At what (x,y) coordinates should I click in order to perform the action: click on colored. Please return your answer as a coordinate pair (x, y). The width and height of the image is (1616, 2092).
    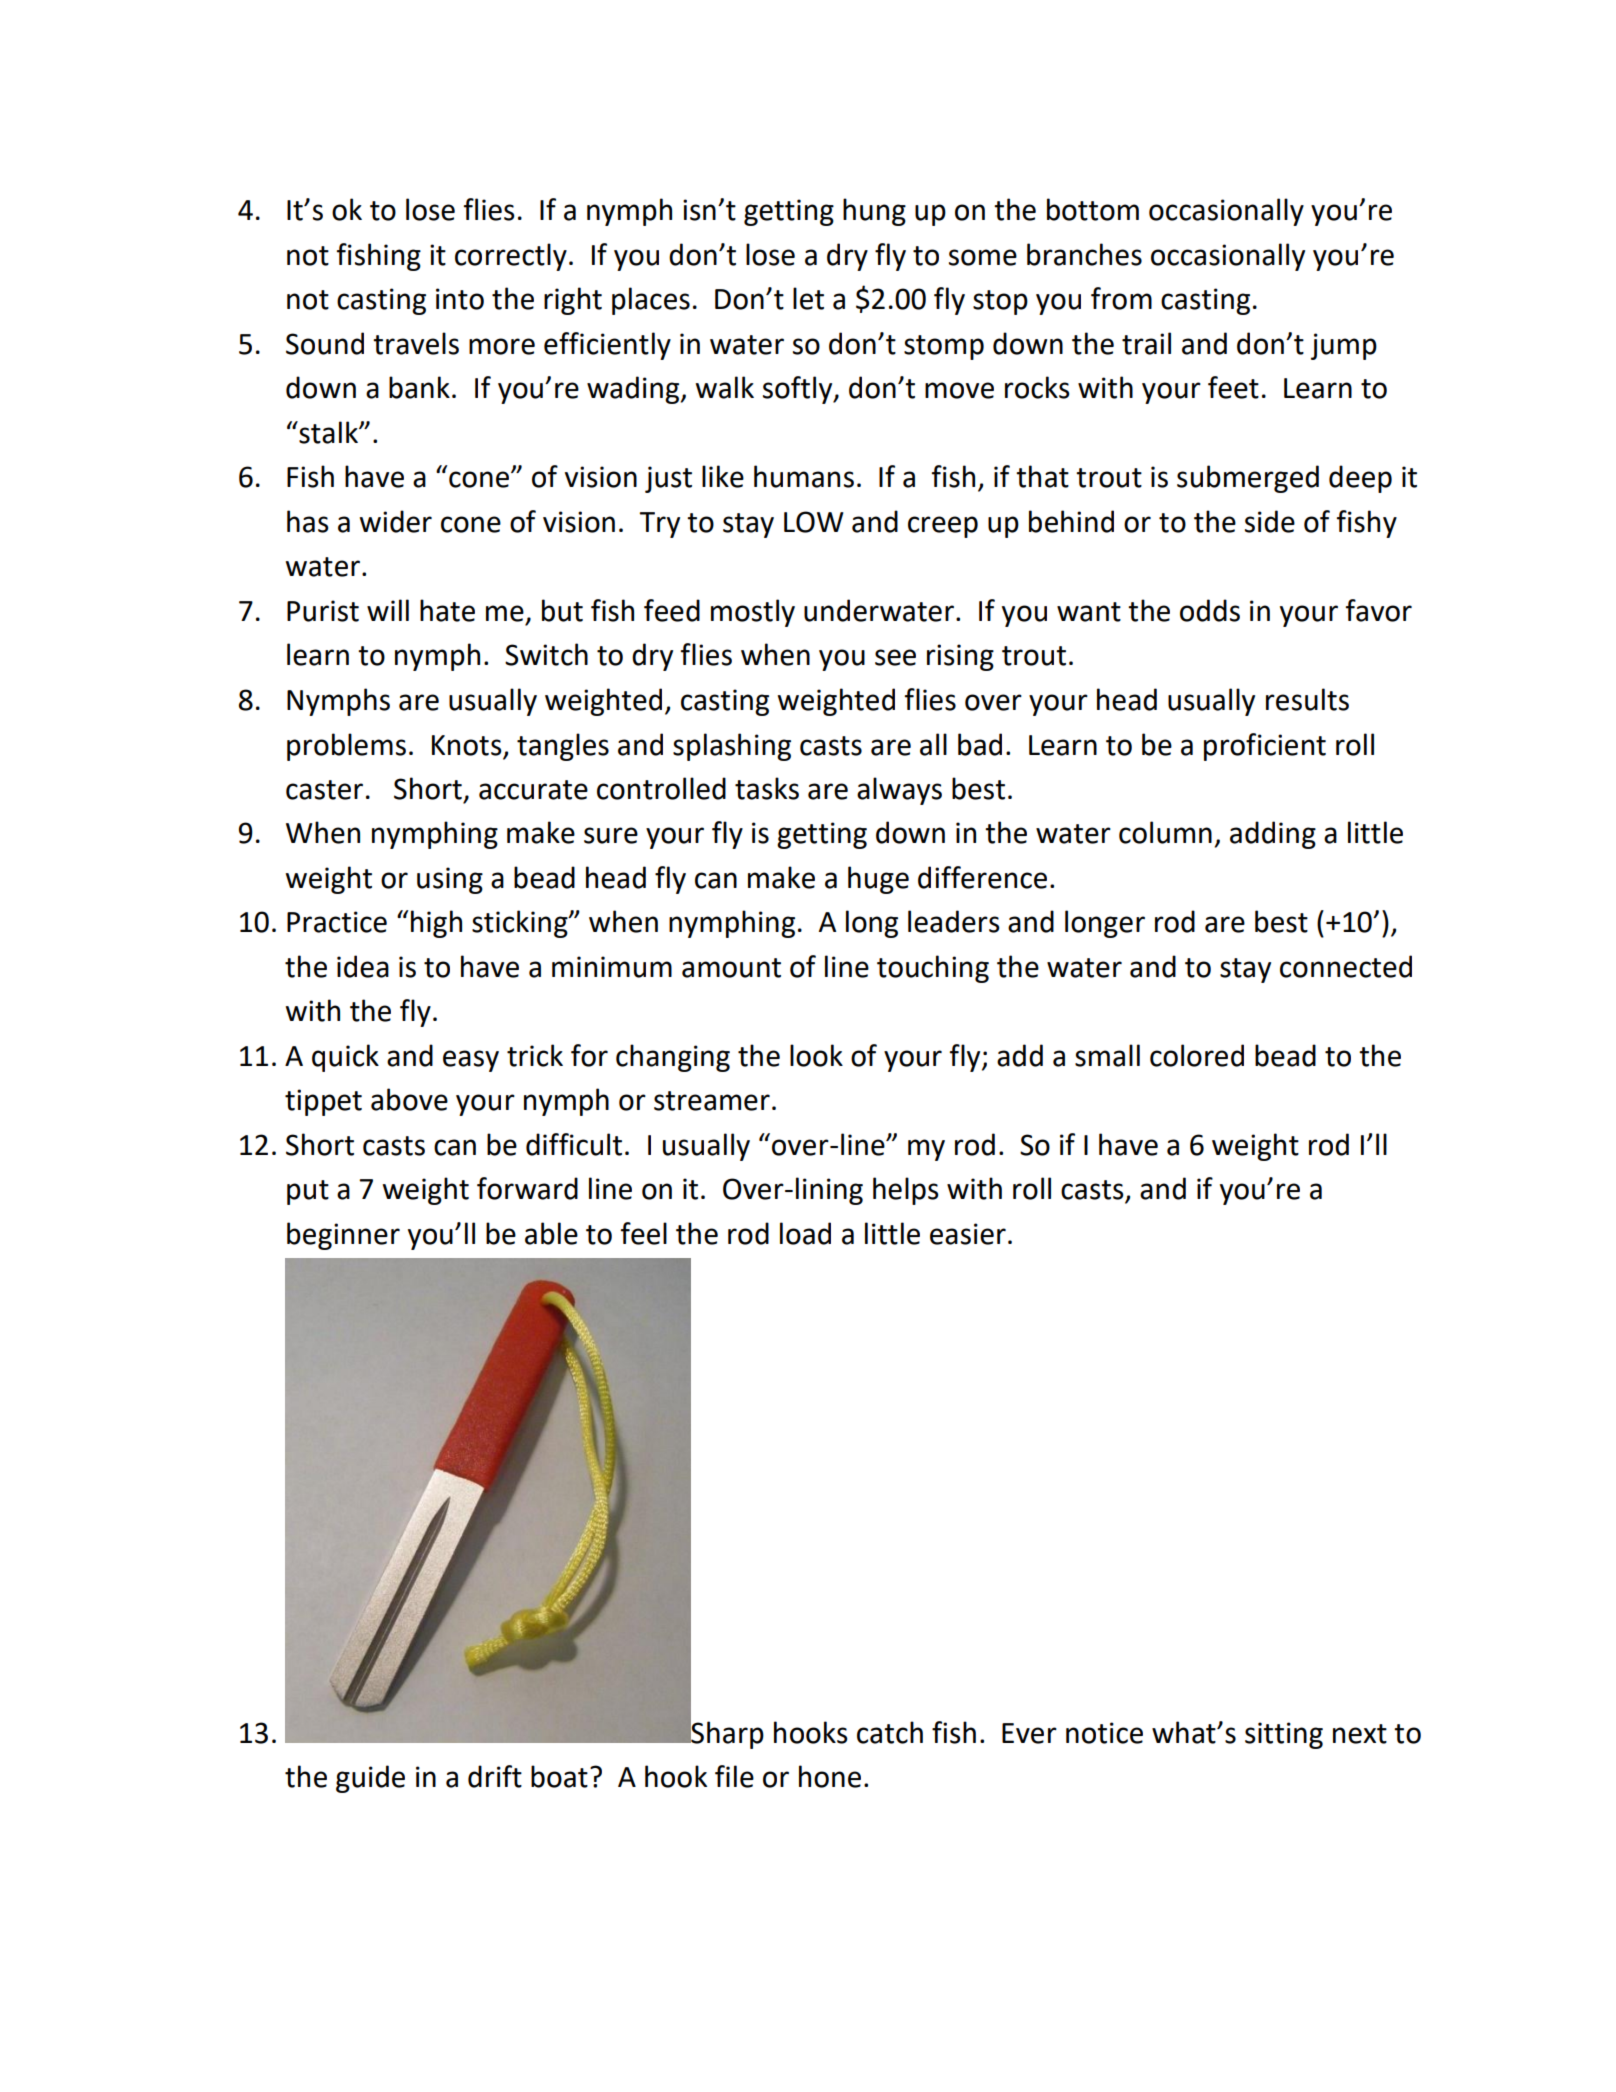
    Looking at the image, I should click on (1197, 1055).
